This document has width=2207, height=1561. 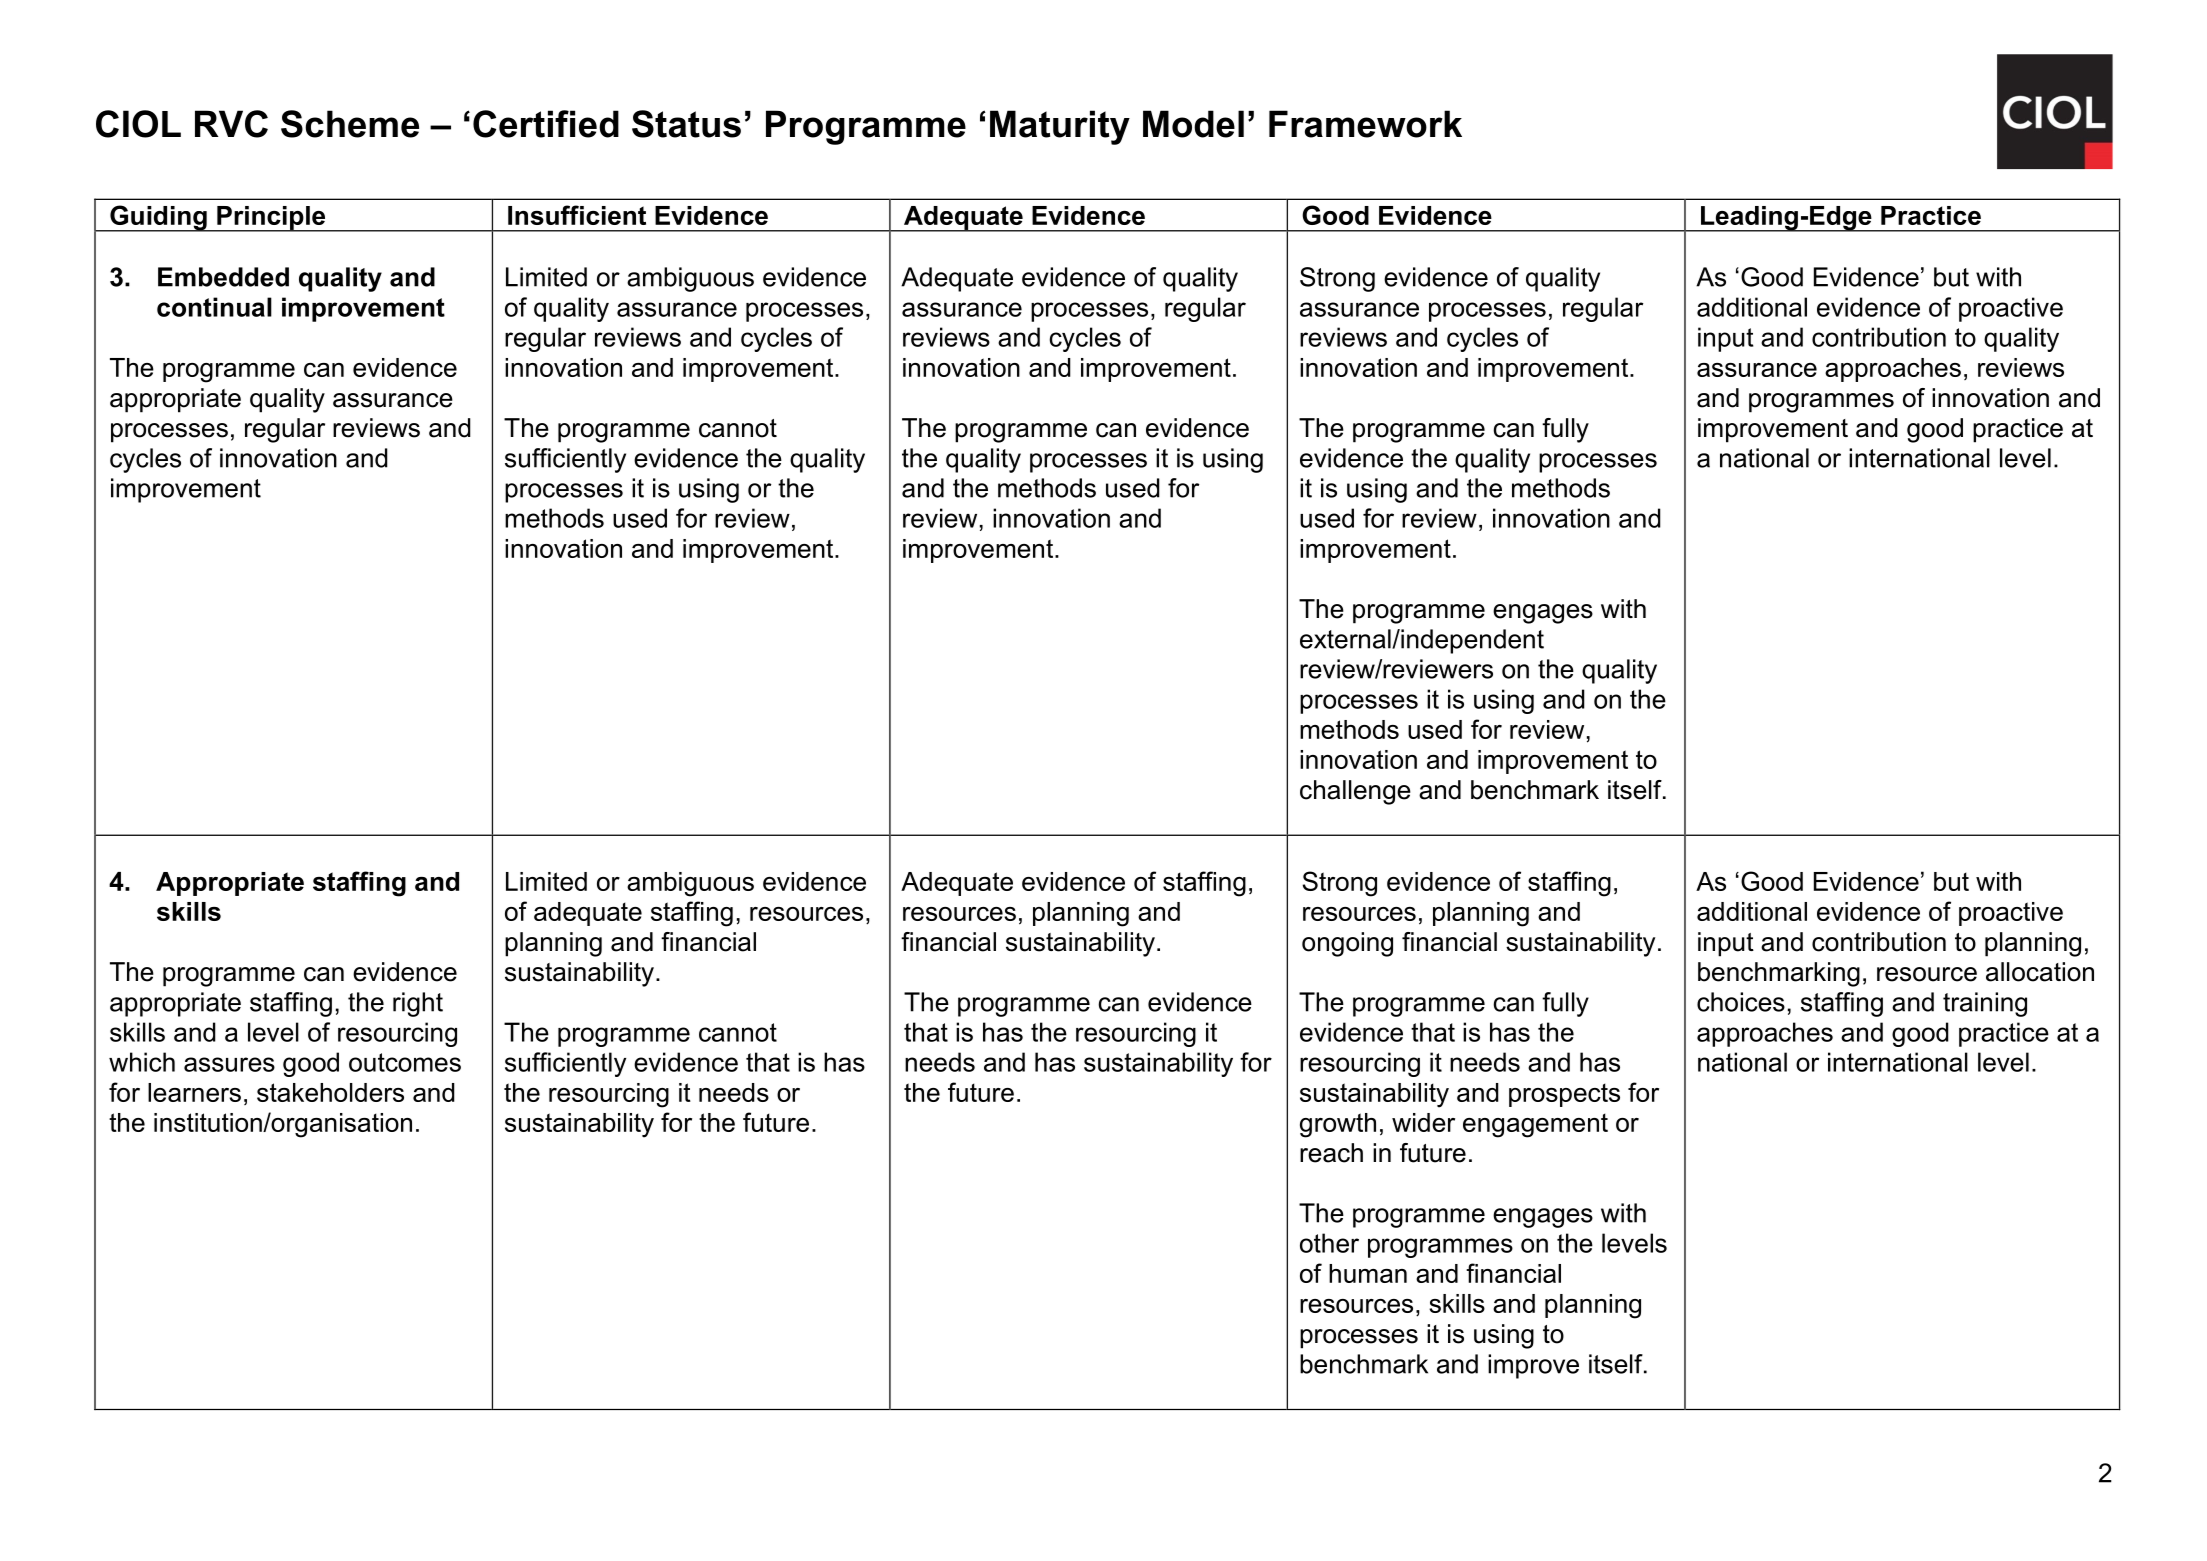 What do you see at coordinates (1365, 124) in the document?
I see `Framework` at bounding box center [1365, 124].
